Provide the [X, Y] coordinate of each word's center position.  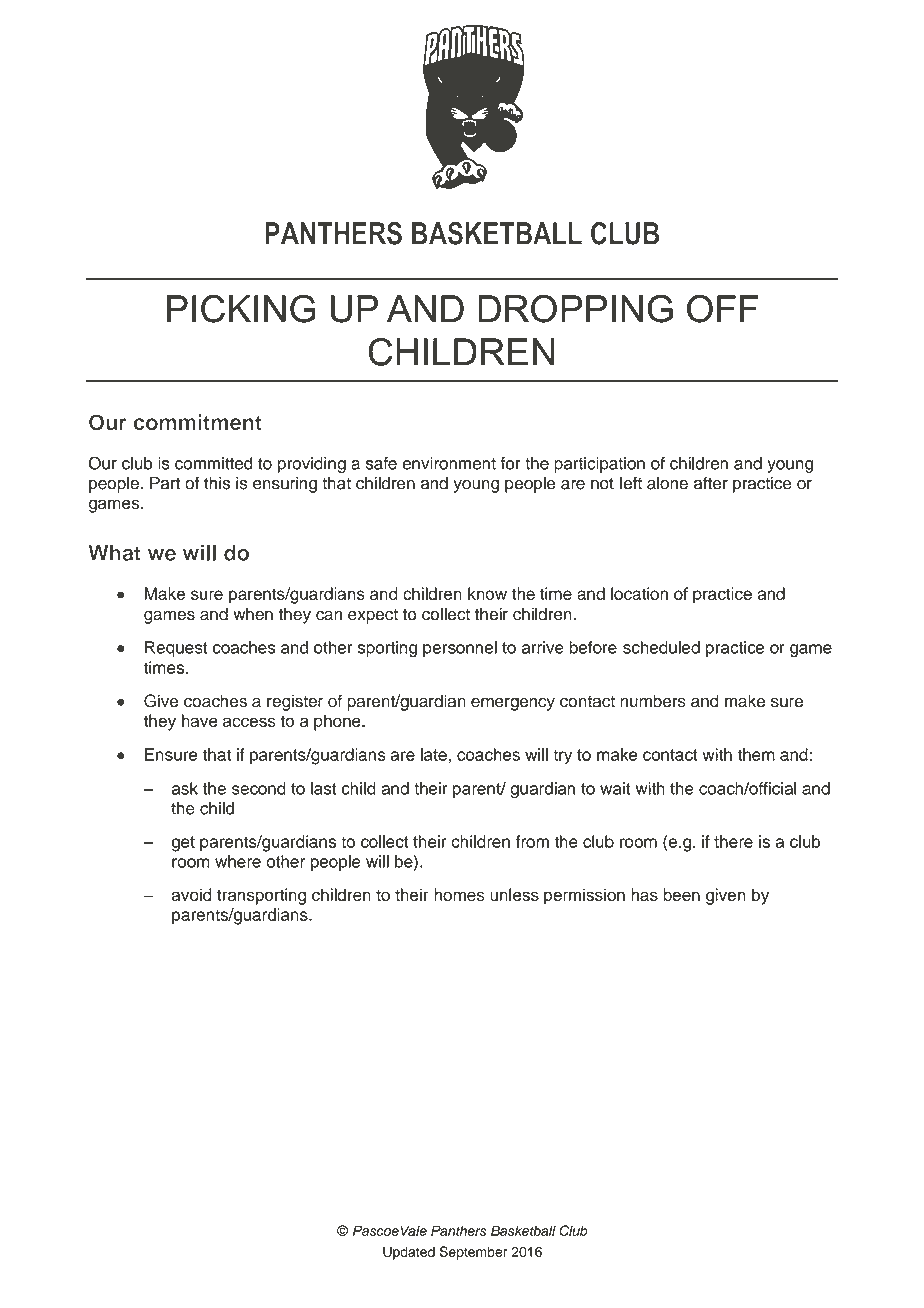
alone [667, 483]
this [217, 483]
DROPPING [575, 309]
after [711, 483]
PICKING [241, 309]
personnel [460, 649]
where [238, 861]
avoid [191, 894]
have [199, 720]
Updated [409, 1253]
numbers [653, 701]
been [681, 894]
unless [514, 894]
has [644, 894]
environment [449, 463]
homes [459, 894]
